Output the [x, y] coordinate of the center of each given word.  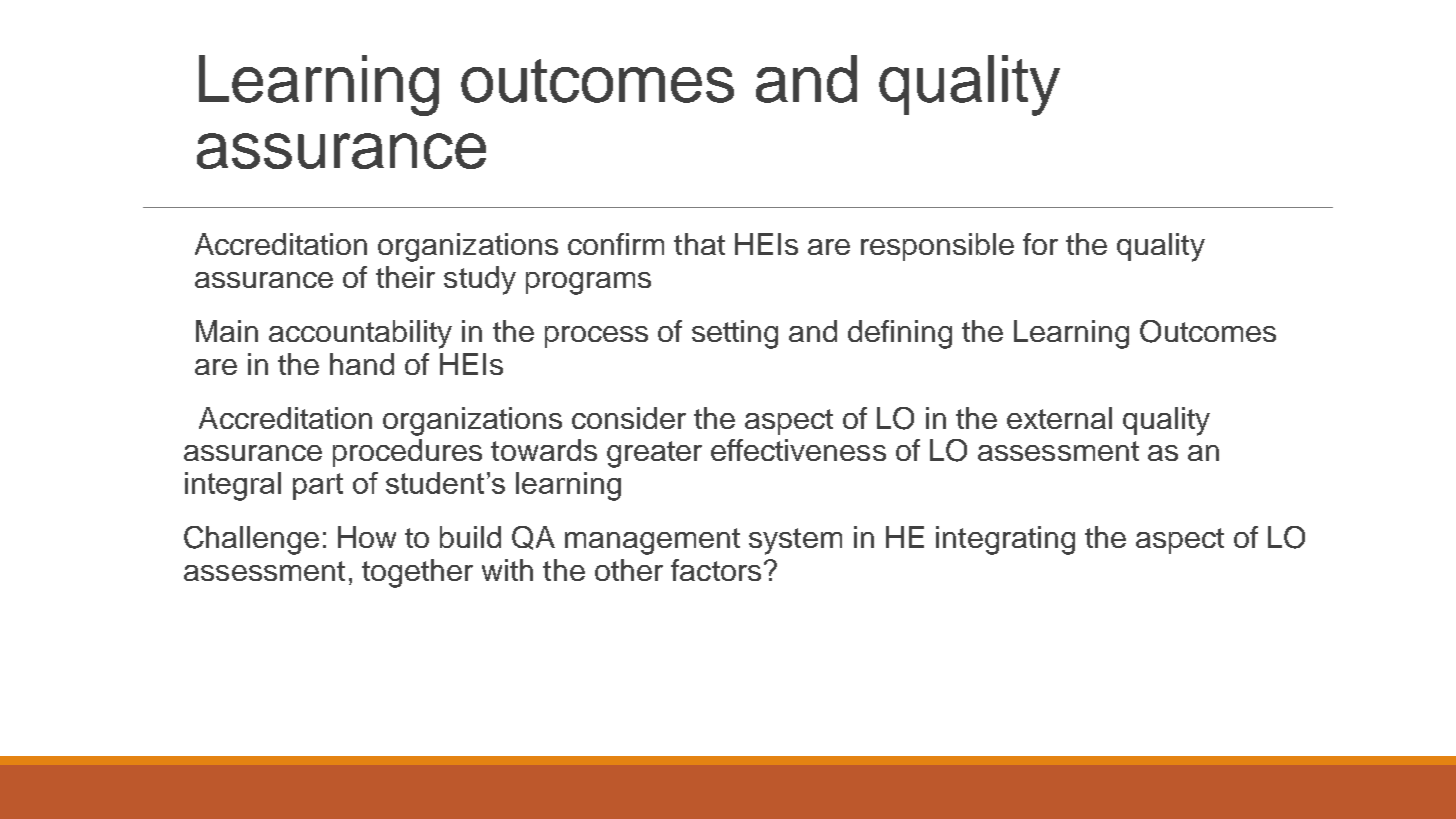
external [1059, 418]
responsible [937, 247]
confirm [616, 244]
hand [362, 364]
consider [629, 418]
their [405, 277]
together [417, 573]
